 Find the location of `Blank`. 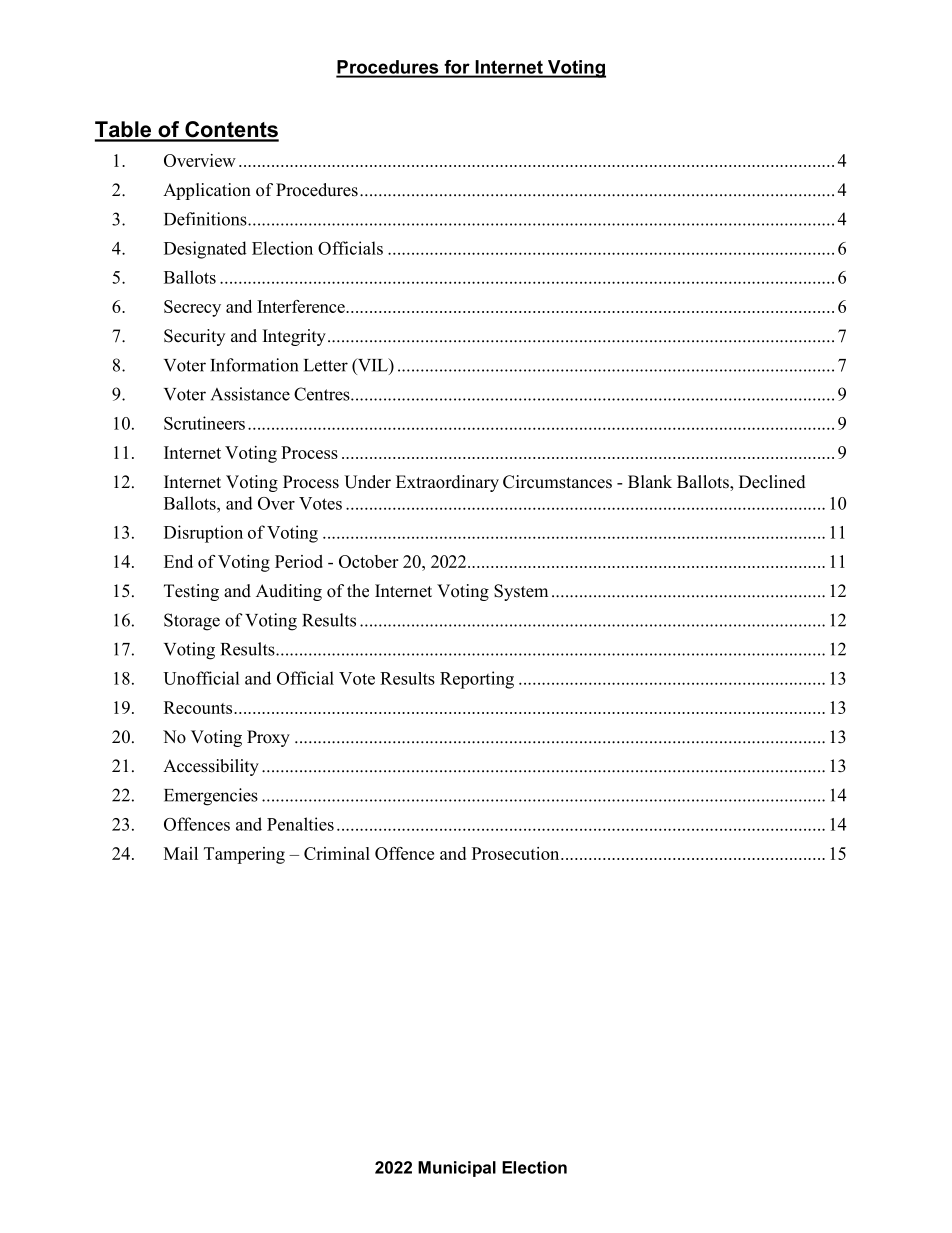

Blank is located at coordinates (650, 481).
